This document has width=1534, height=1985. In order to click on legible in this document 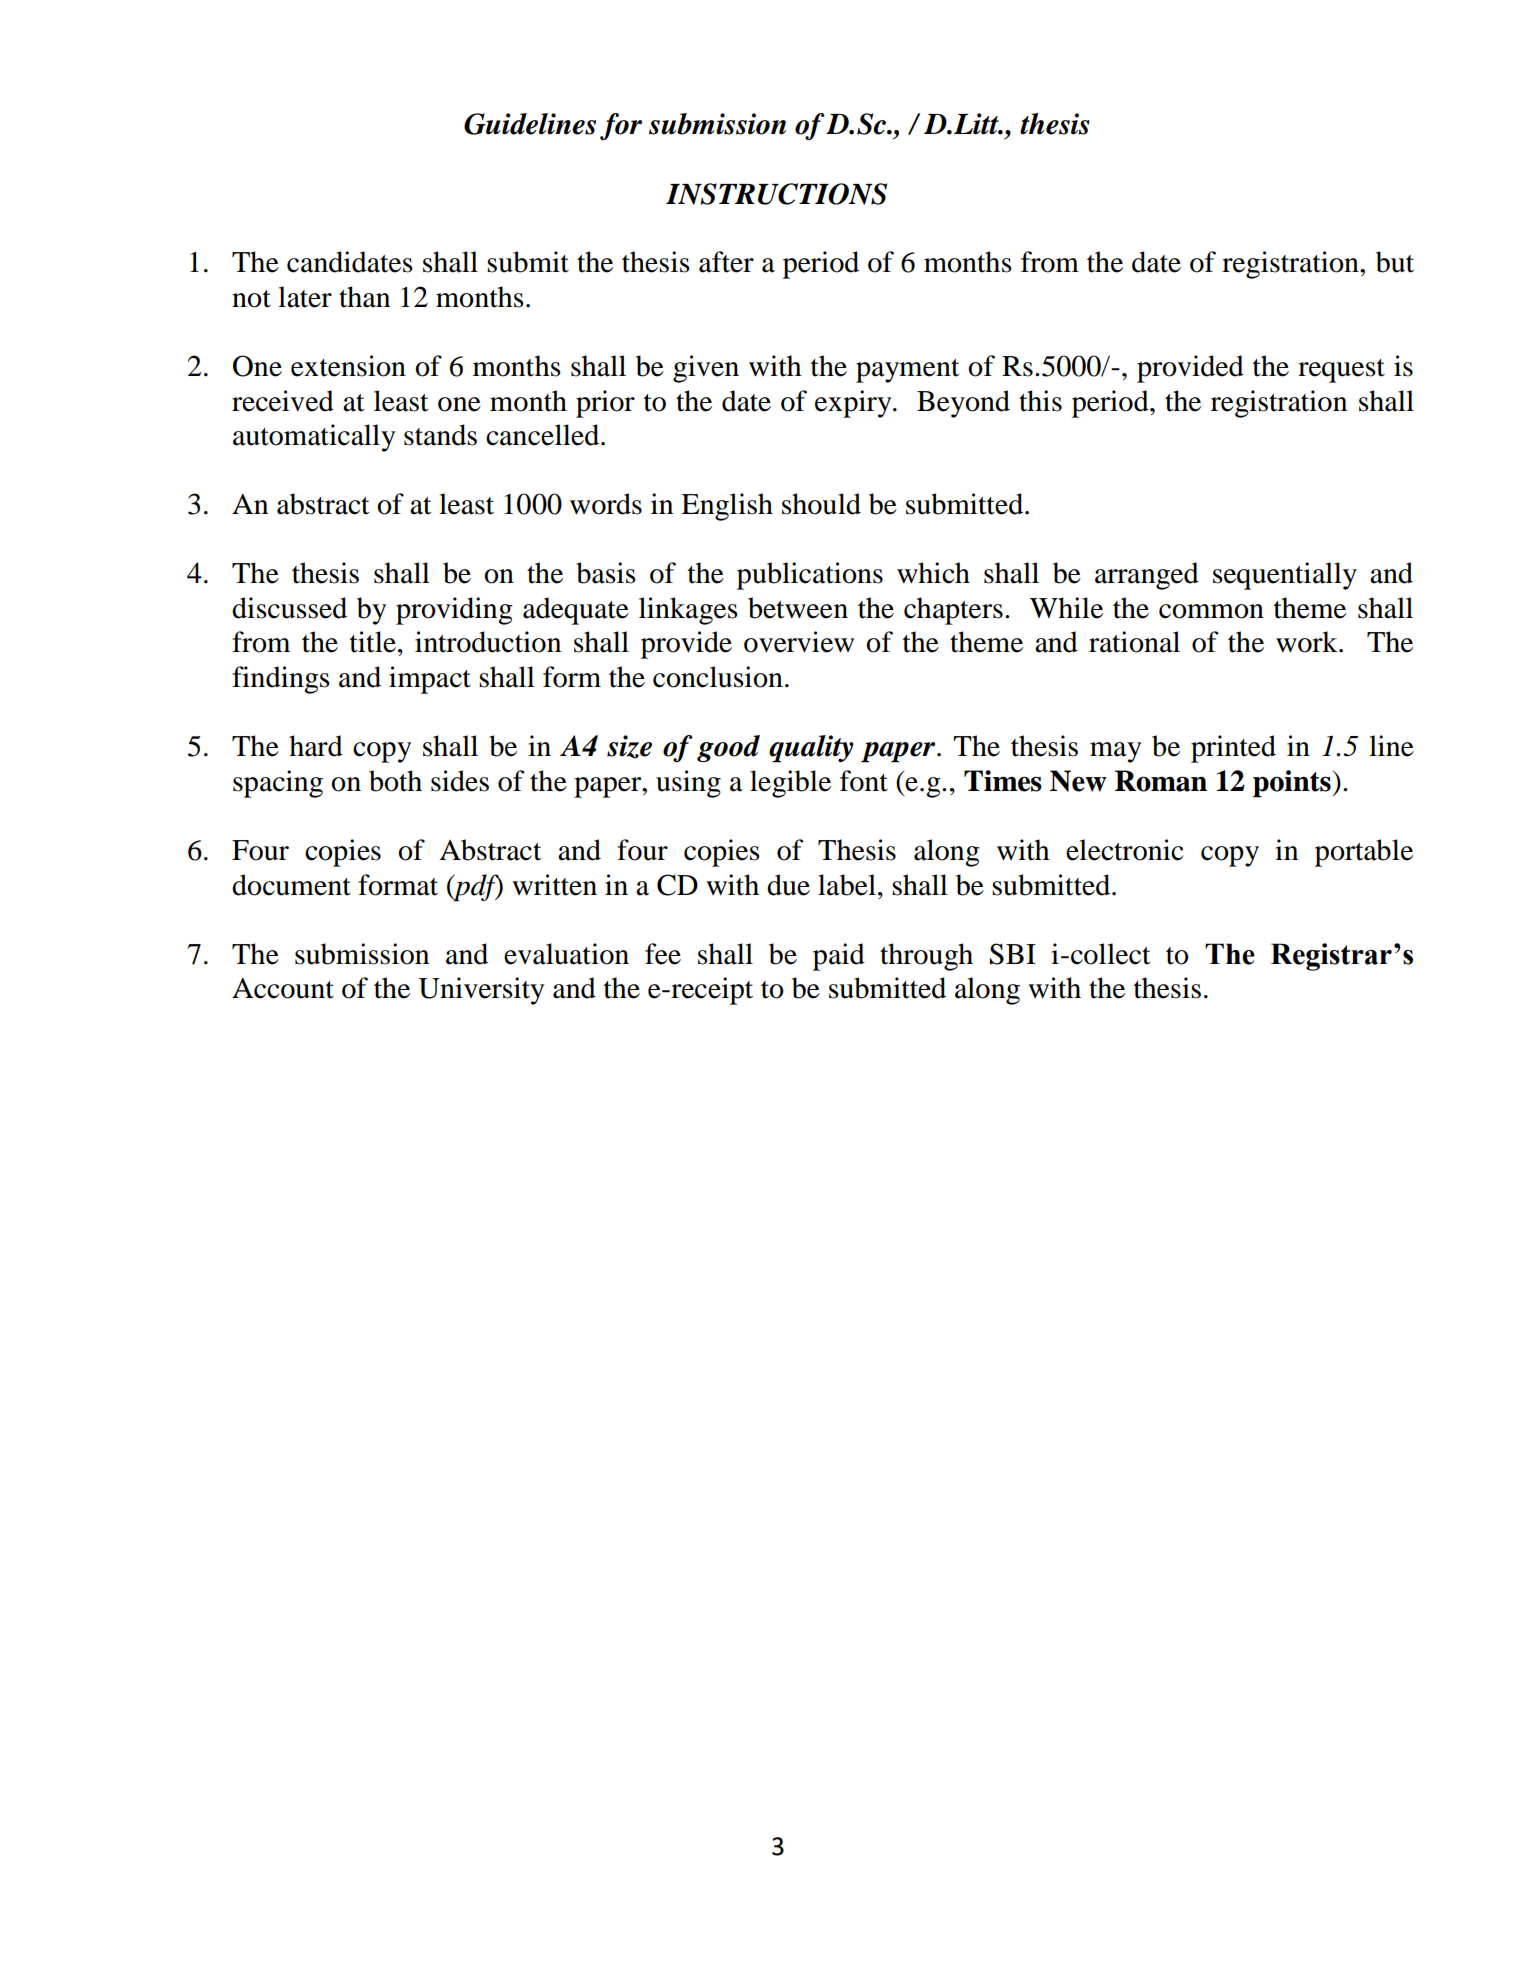, I will do `click(790, 784)`.
